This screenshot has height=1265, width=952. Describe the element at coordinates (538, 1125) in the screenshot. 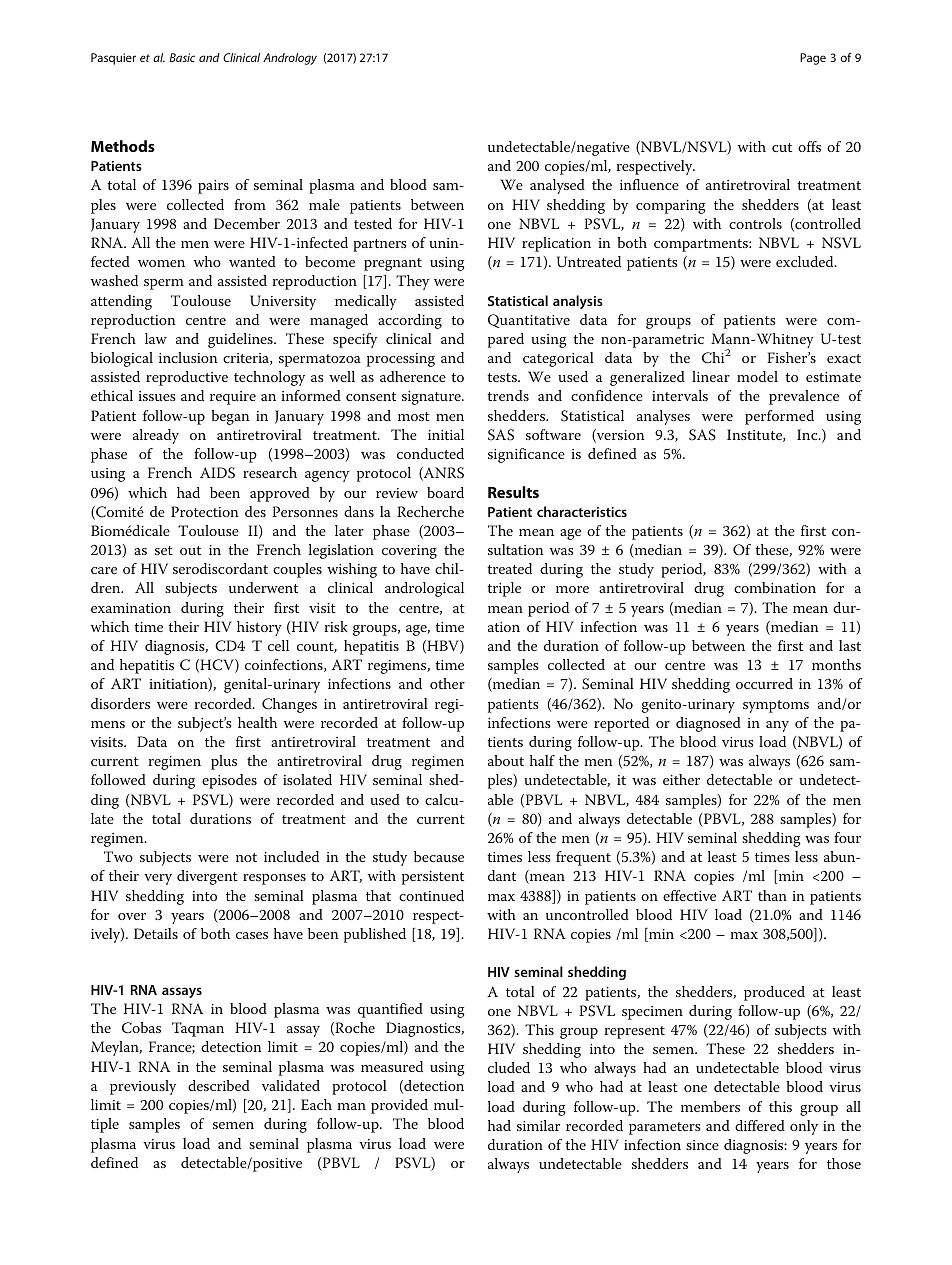

I see `similar` at that location.
